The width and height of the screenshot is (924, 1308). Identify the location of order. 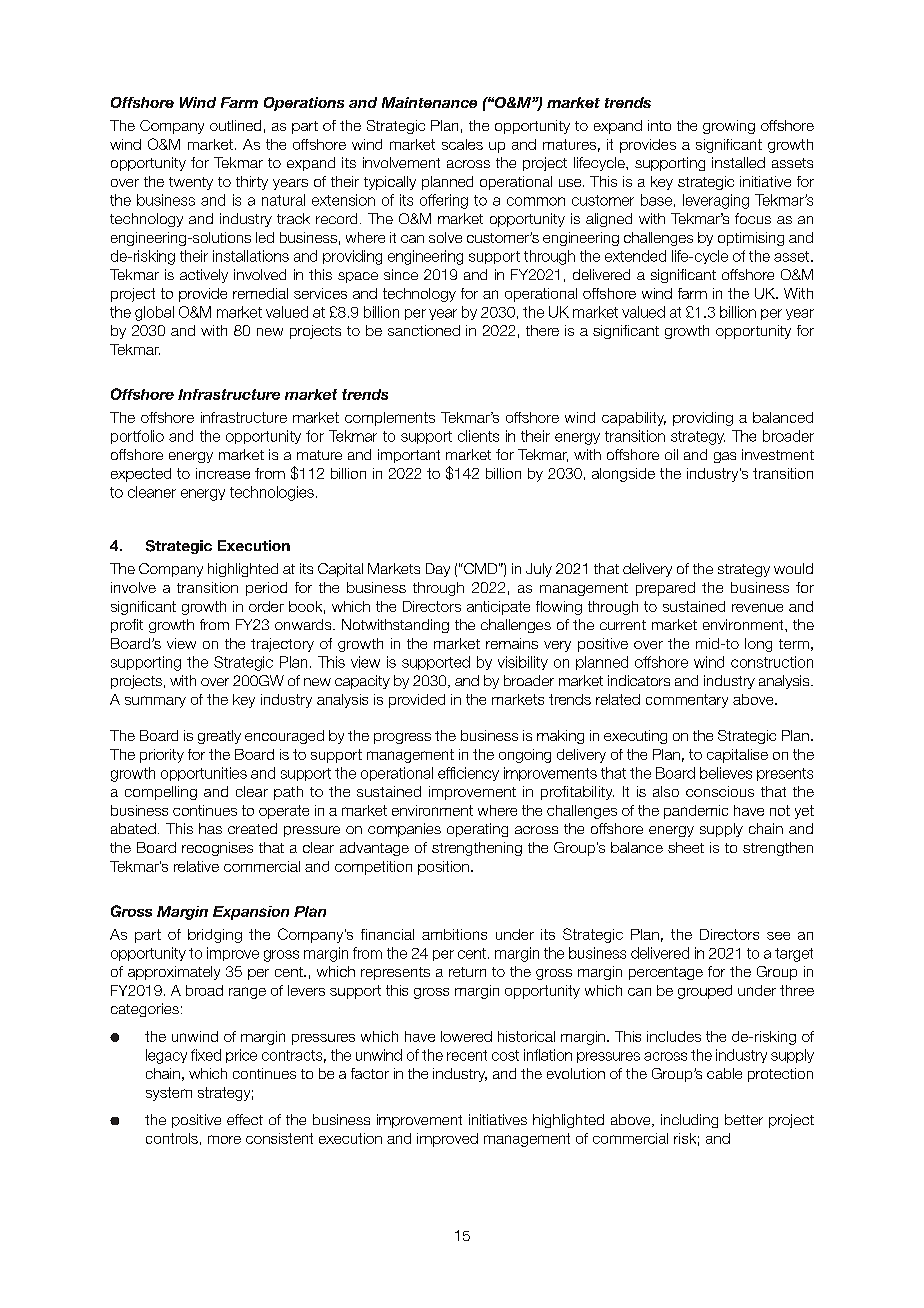
(266, 606).
